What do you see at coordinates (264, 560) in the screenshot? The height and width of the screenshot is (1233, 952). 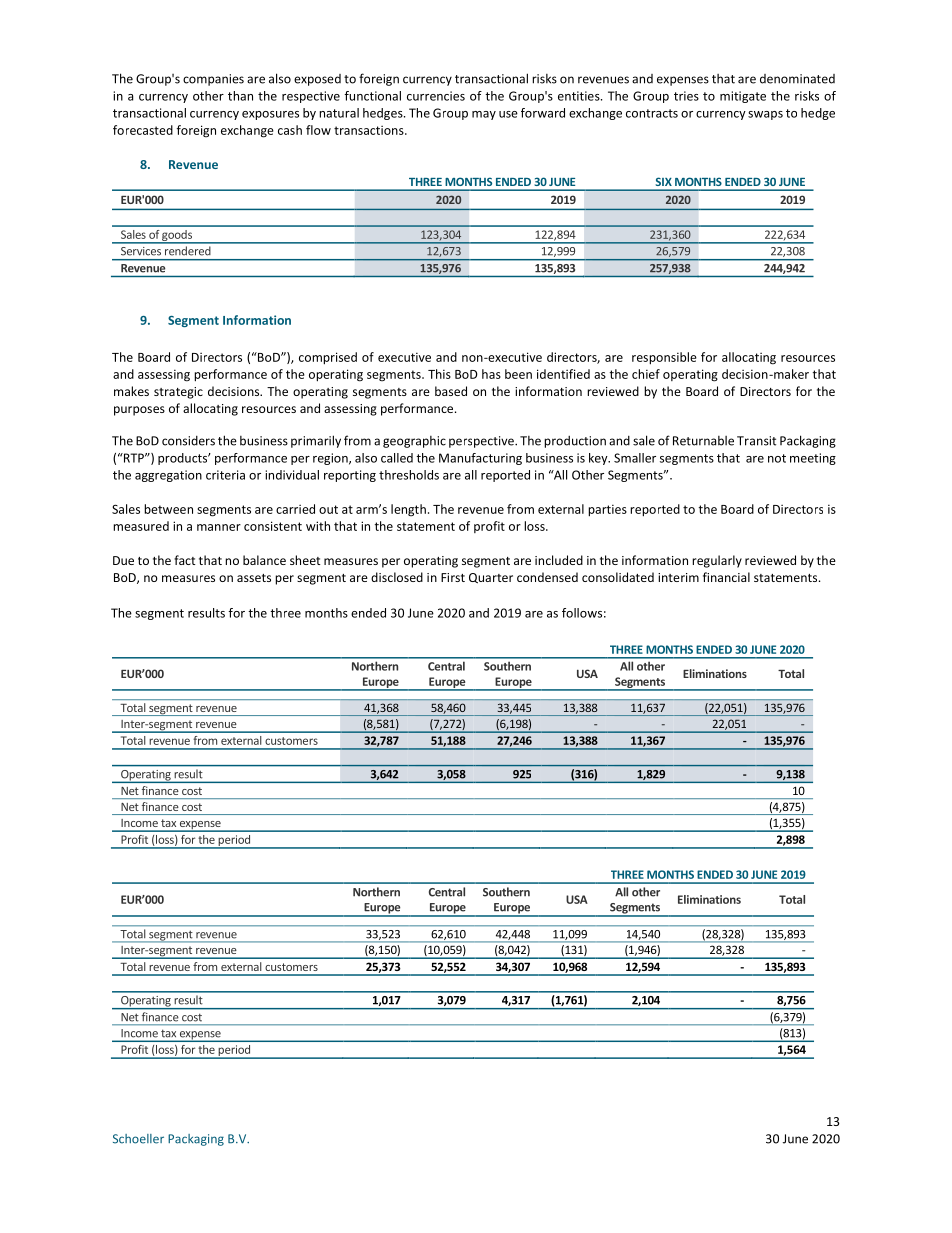 I see `balance` at bounding box center [264, 560].
